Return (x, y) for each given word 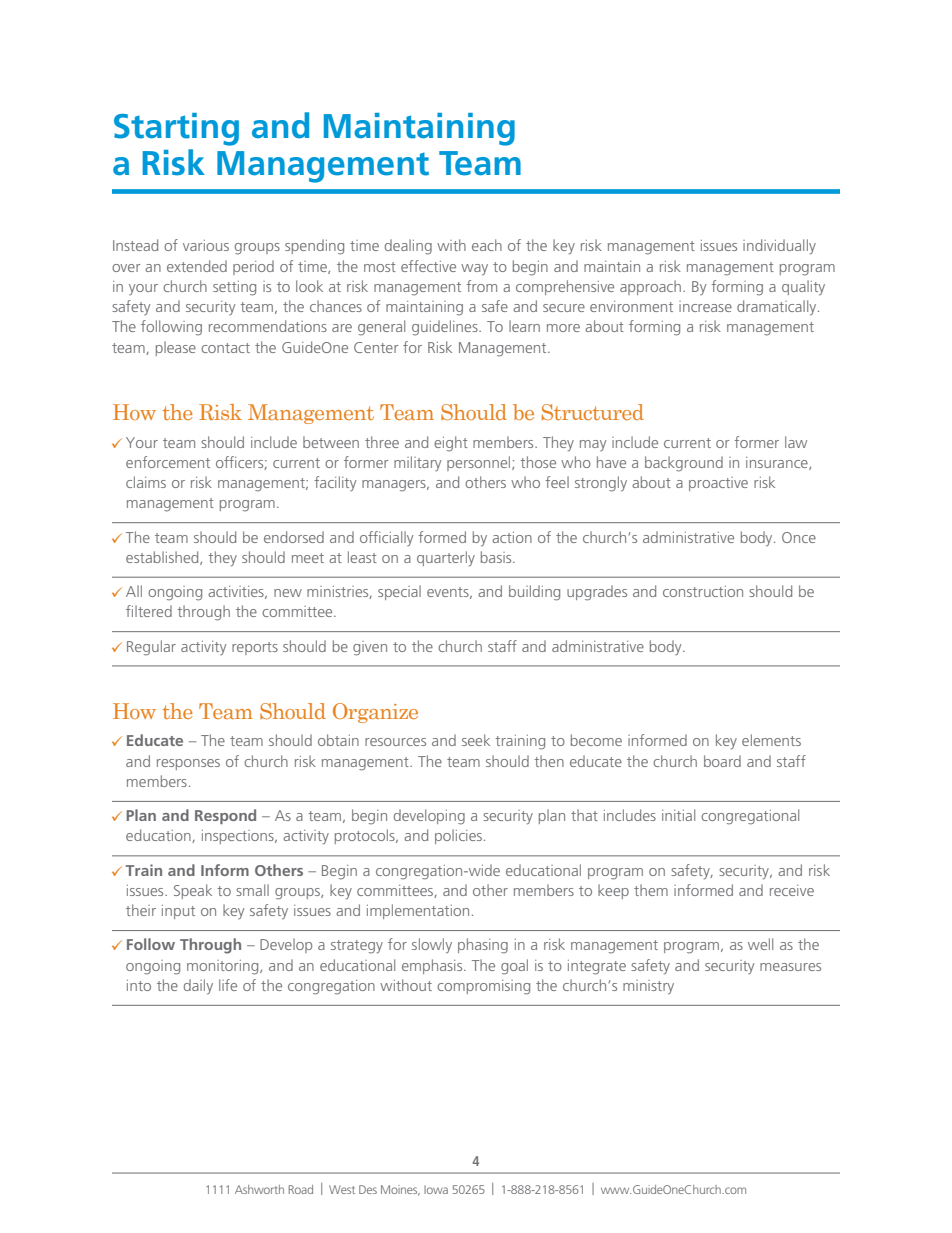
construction (703, 591)
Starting (176, 129)
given (370, 648)
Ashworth (259, 1189)
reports (255, 648)
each (487, 245)
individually (779, 246)
